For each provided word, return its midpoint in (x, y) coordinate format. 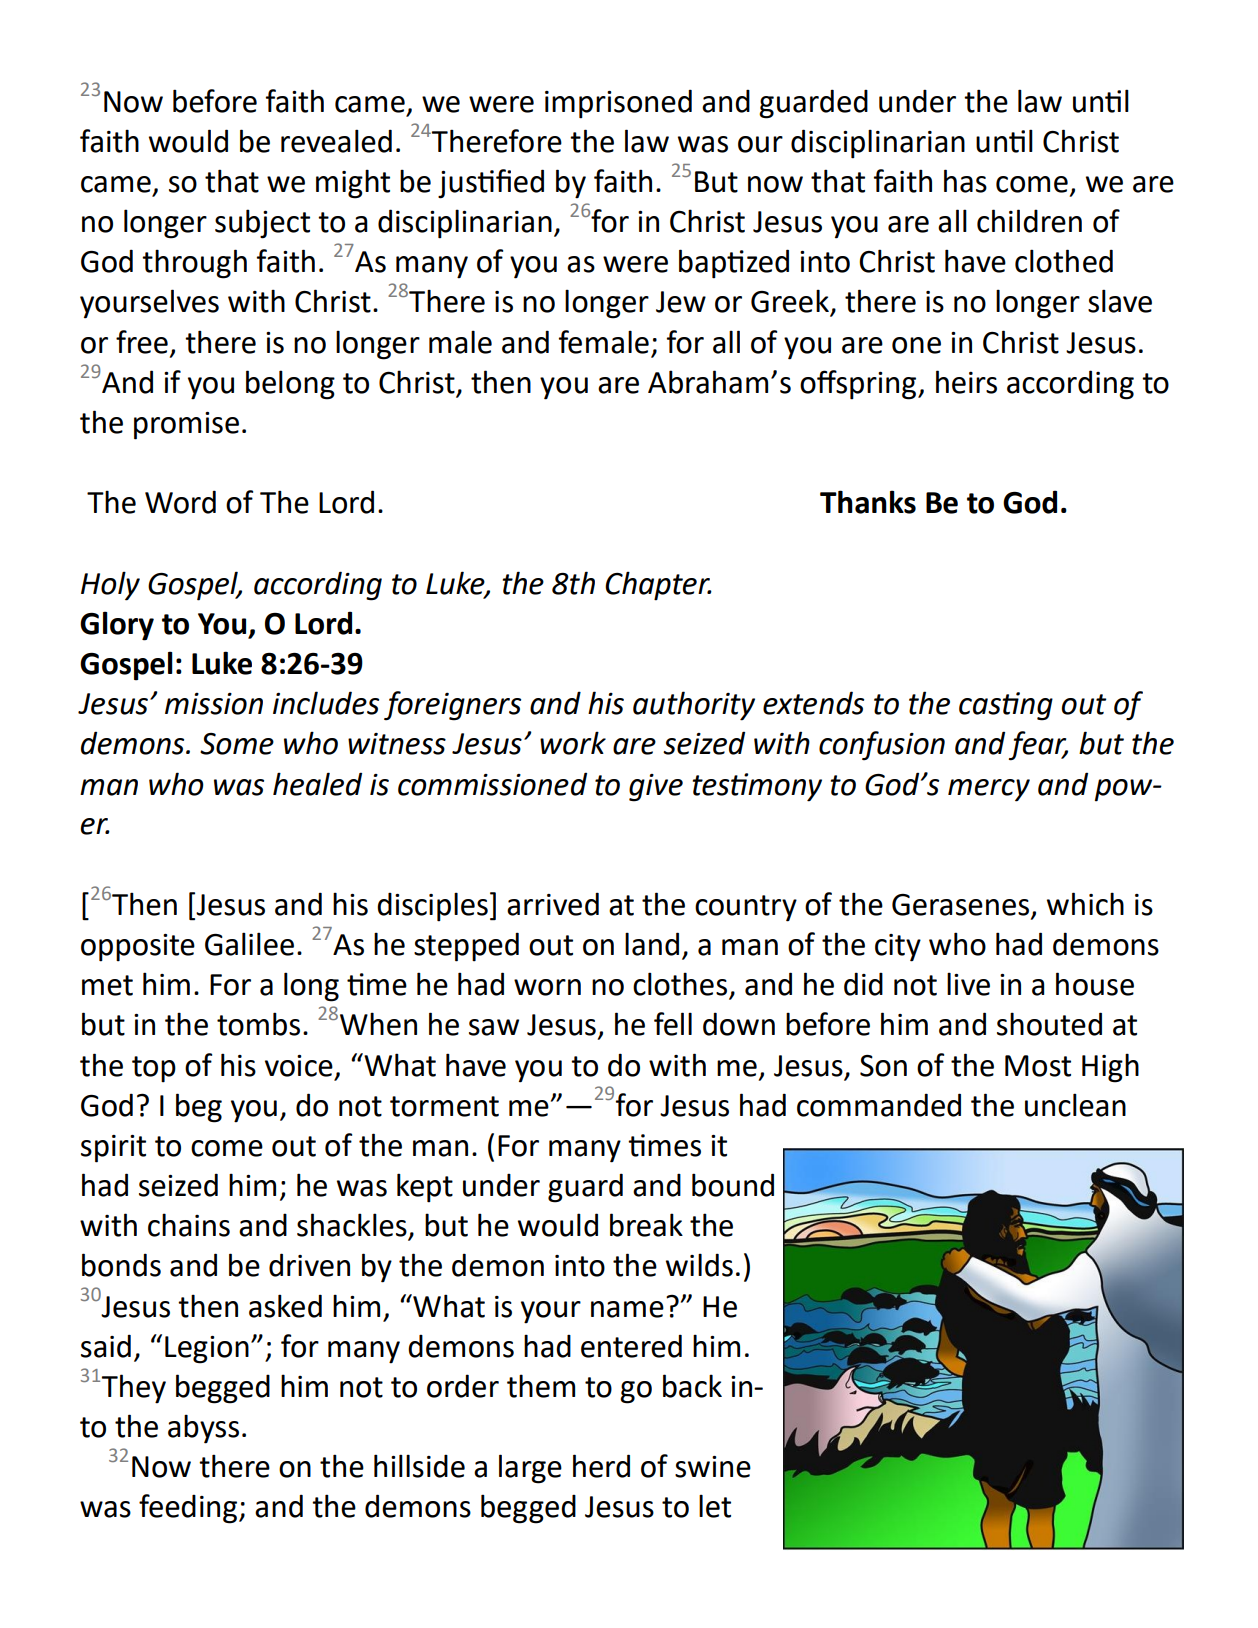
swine (713, 1467)
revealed (336, 141)
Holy (110, 586)
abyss (203, 1429)
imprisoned (618, 104)
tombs (258, 1024)
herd (601, 1466)
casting (1006, 706)
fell (673, 1024)
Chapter (658, 586)
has (965, 181)
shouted (1049, 1024)
